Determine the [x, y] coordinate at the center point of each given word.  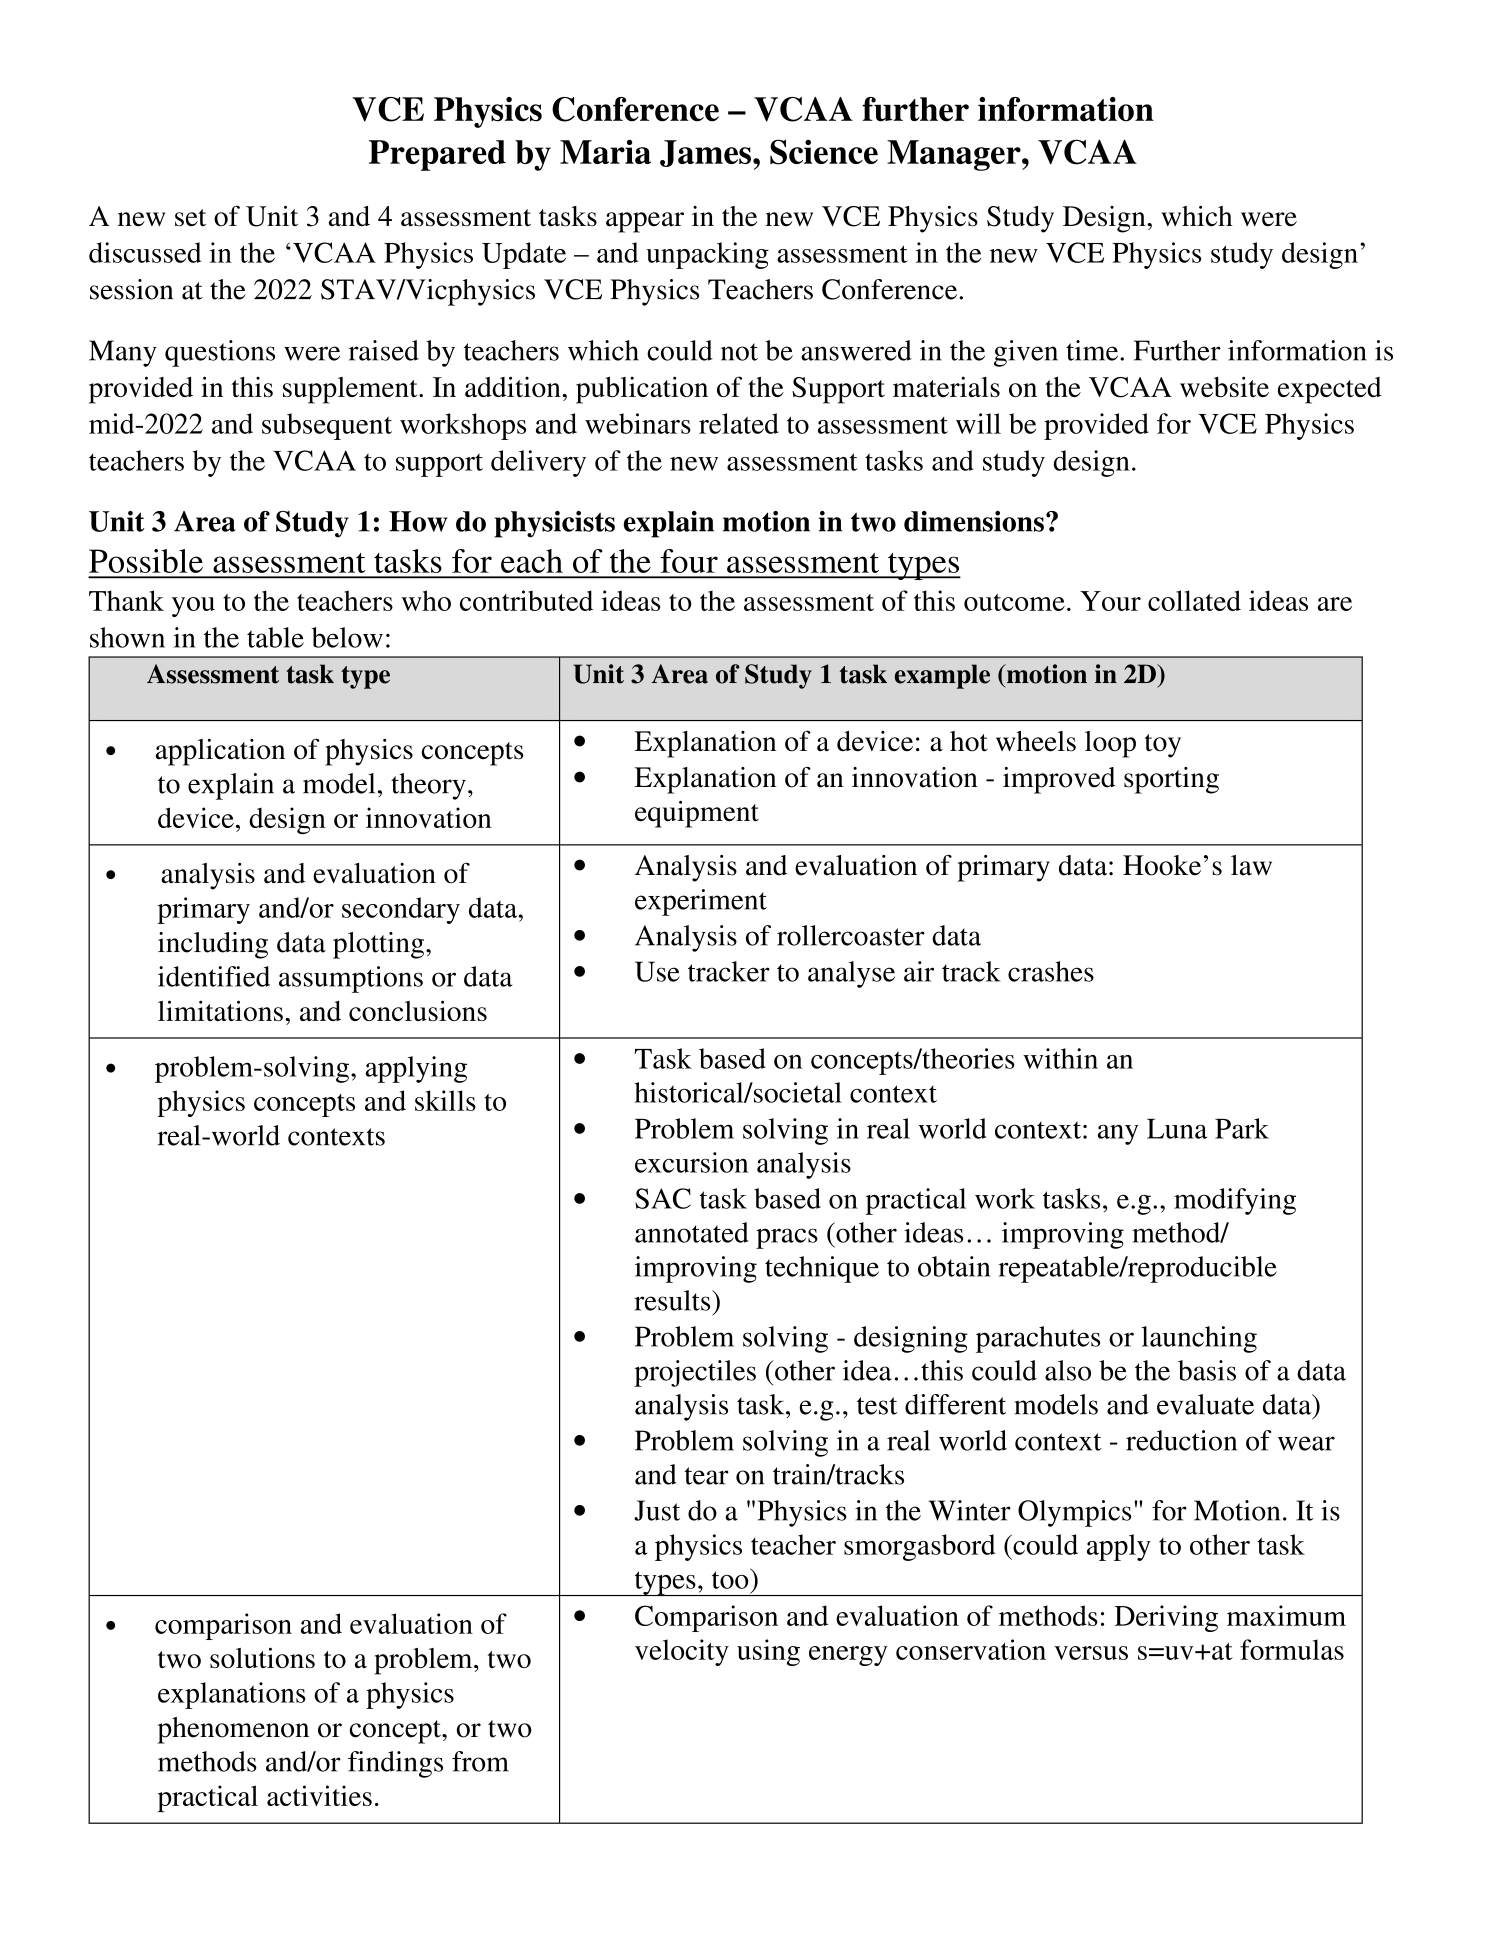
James [705, 153]
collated [1194, 600]
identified [214, 976]
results [673, 1300]
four [689, 561]
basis [1207, 1370]
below [347, 637]
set [190, 218]
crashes [1051, 971]
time [1093, 350]
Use [657, 971]
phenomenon [233, 1730]
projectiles [695, 1373]
